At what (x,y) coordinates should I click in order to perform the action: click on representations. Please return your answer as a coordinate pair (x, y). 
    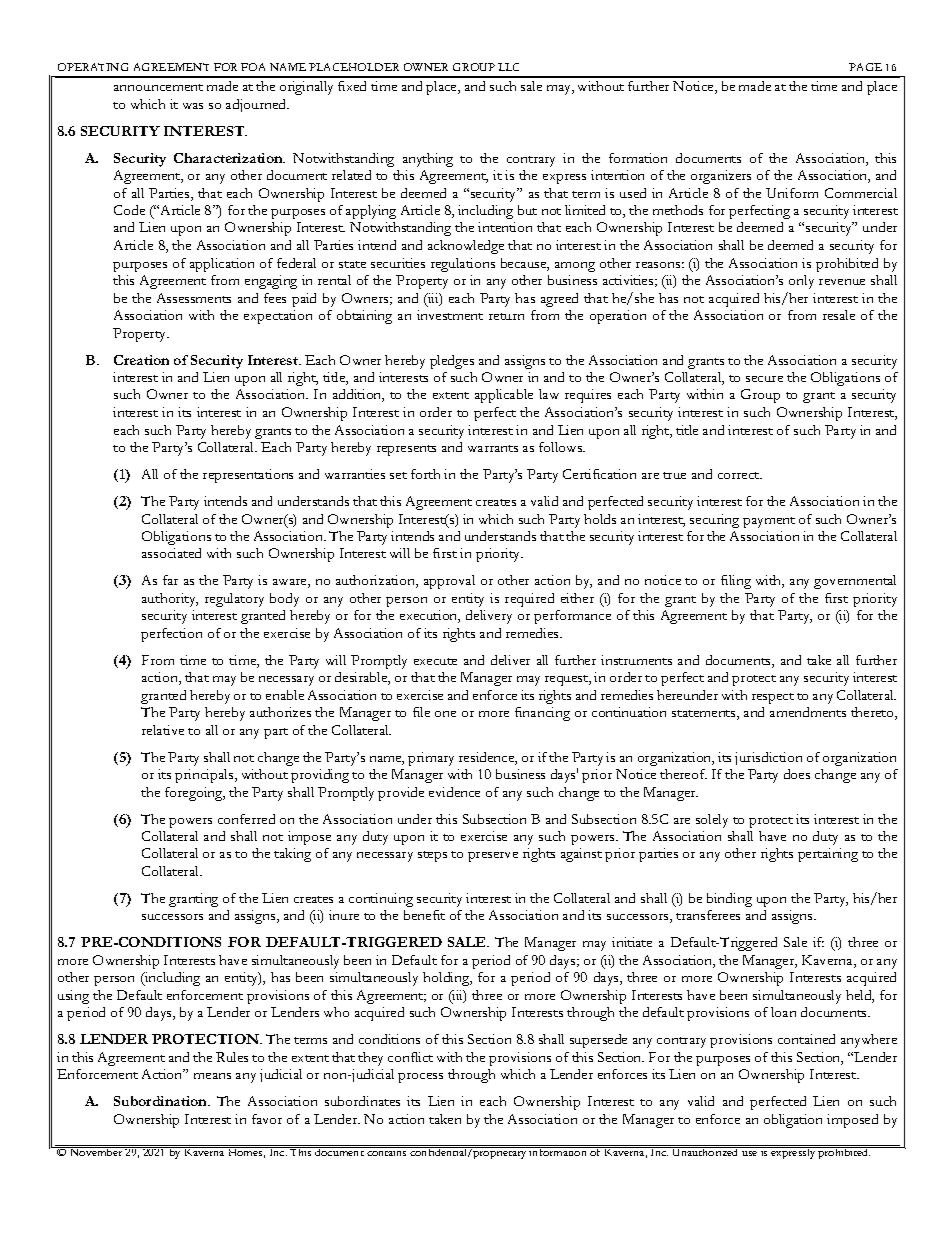
    Looking at the image, I should click on (248, 476).
